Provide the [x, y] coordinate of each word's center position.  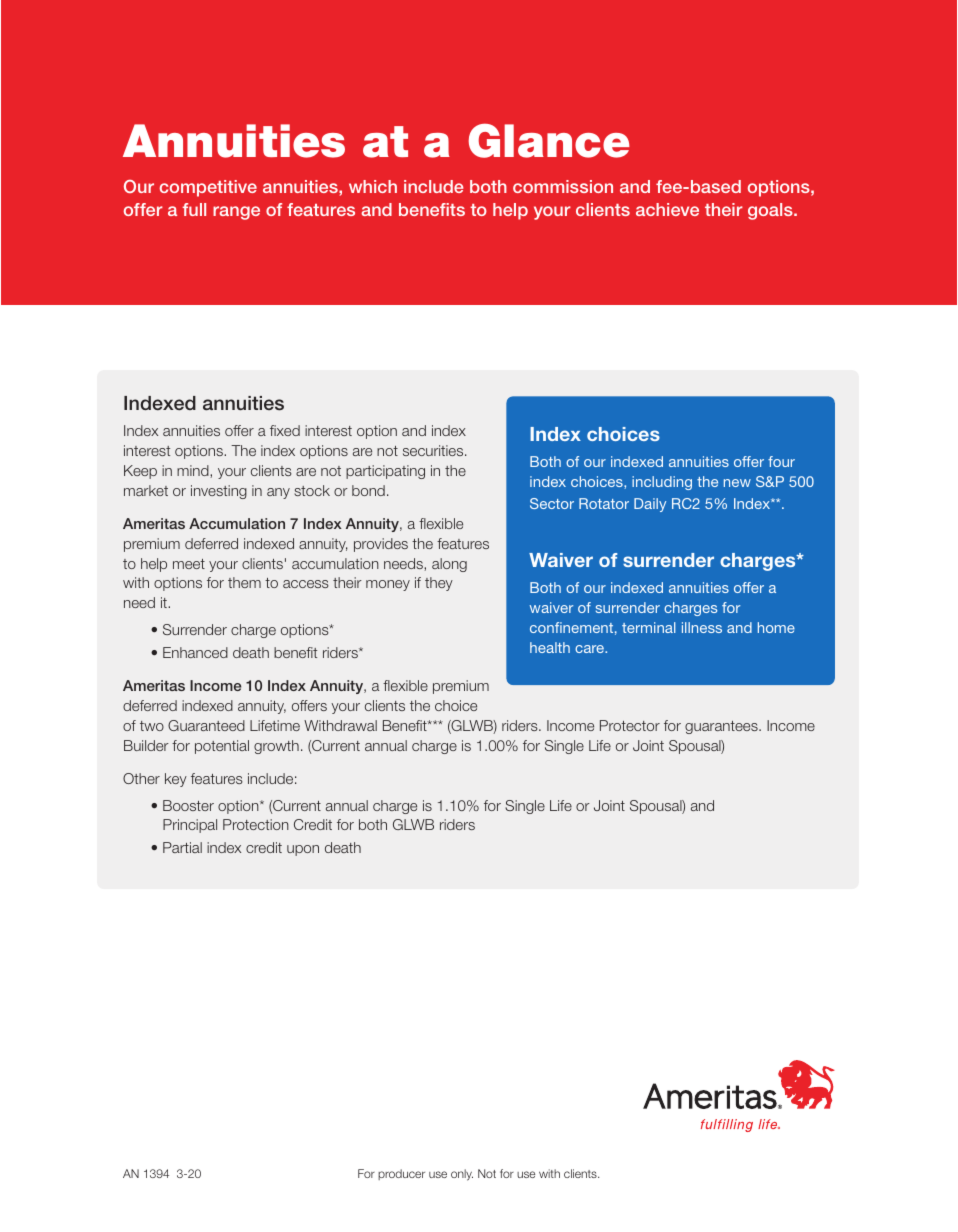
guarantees [722, 727]
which [373, 186]
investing [219, 492]
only [462, 1175]
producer [401, 1174]
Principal [190, 826]
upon [303, 850]
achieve [667, 209]
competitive [208, 188]
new [737, 483]
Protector [630, 725]
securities [434, 450]
